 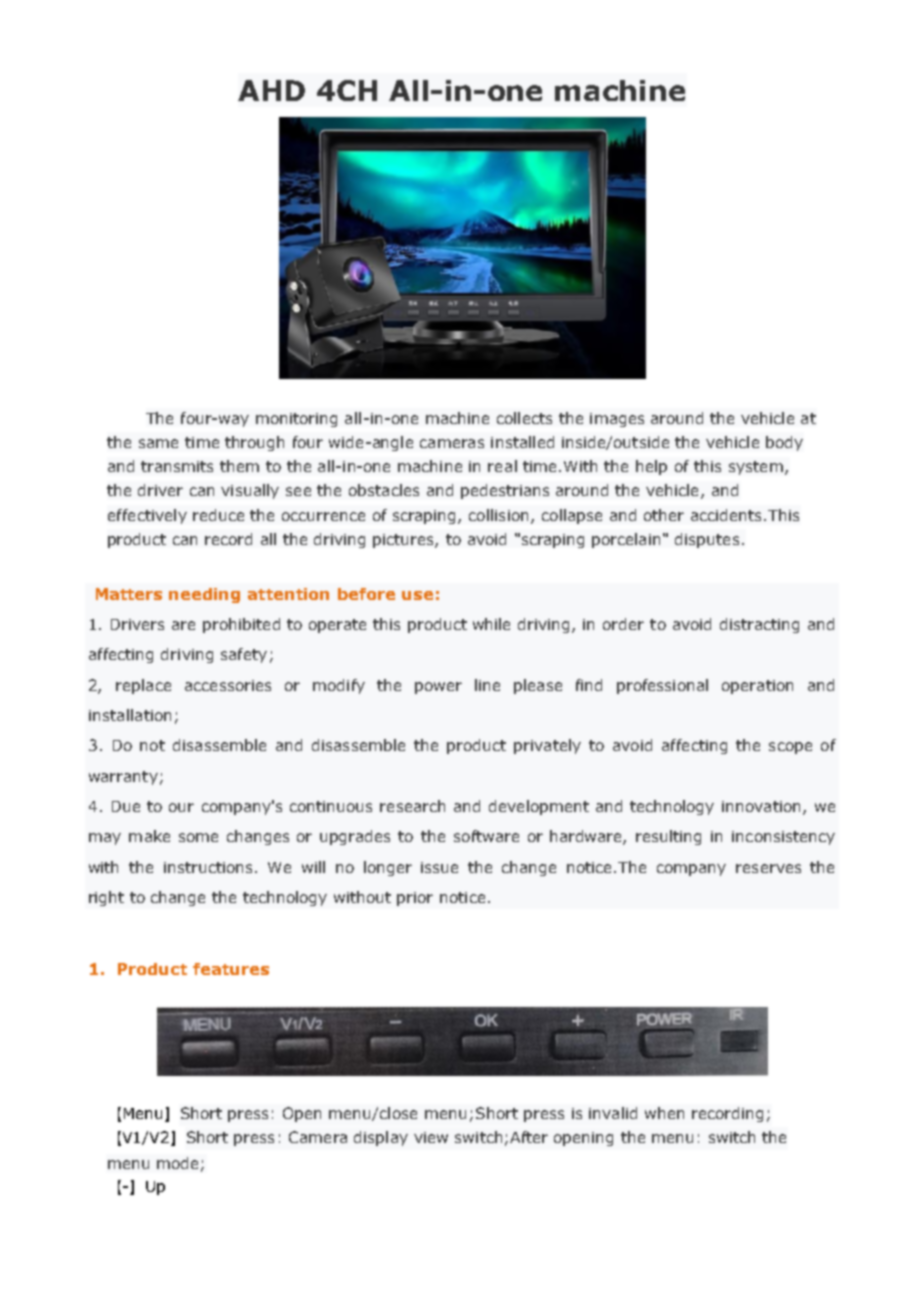 What do you see at coordinates (177, 1163) in the page?
I see `mode` at bounding box center [177, 1163].
